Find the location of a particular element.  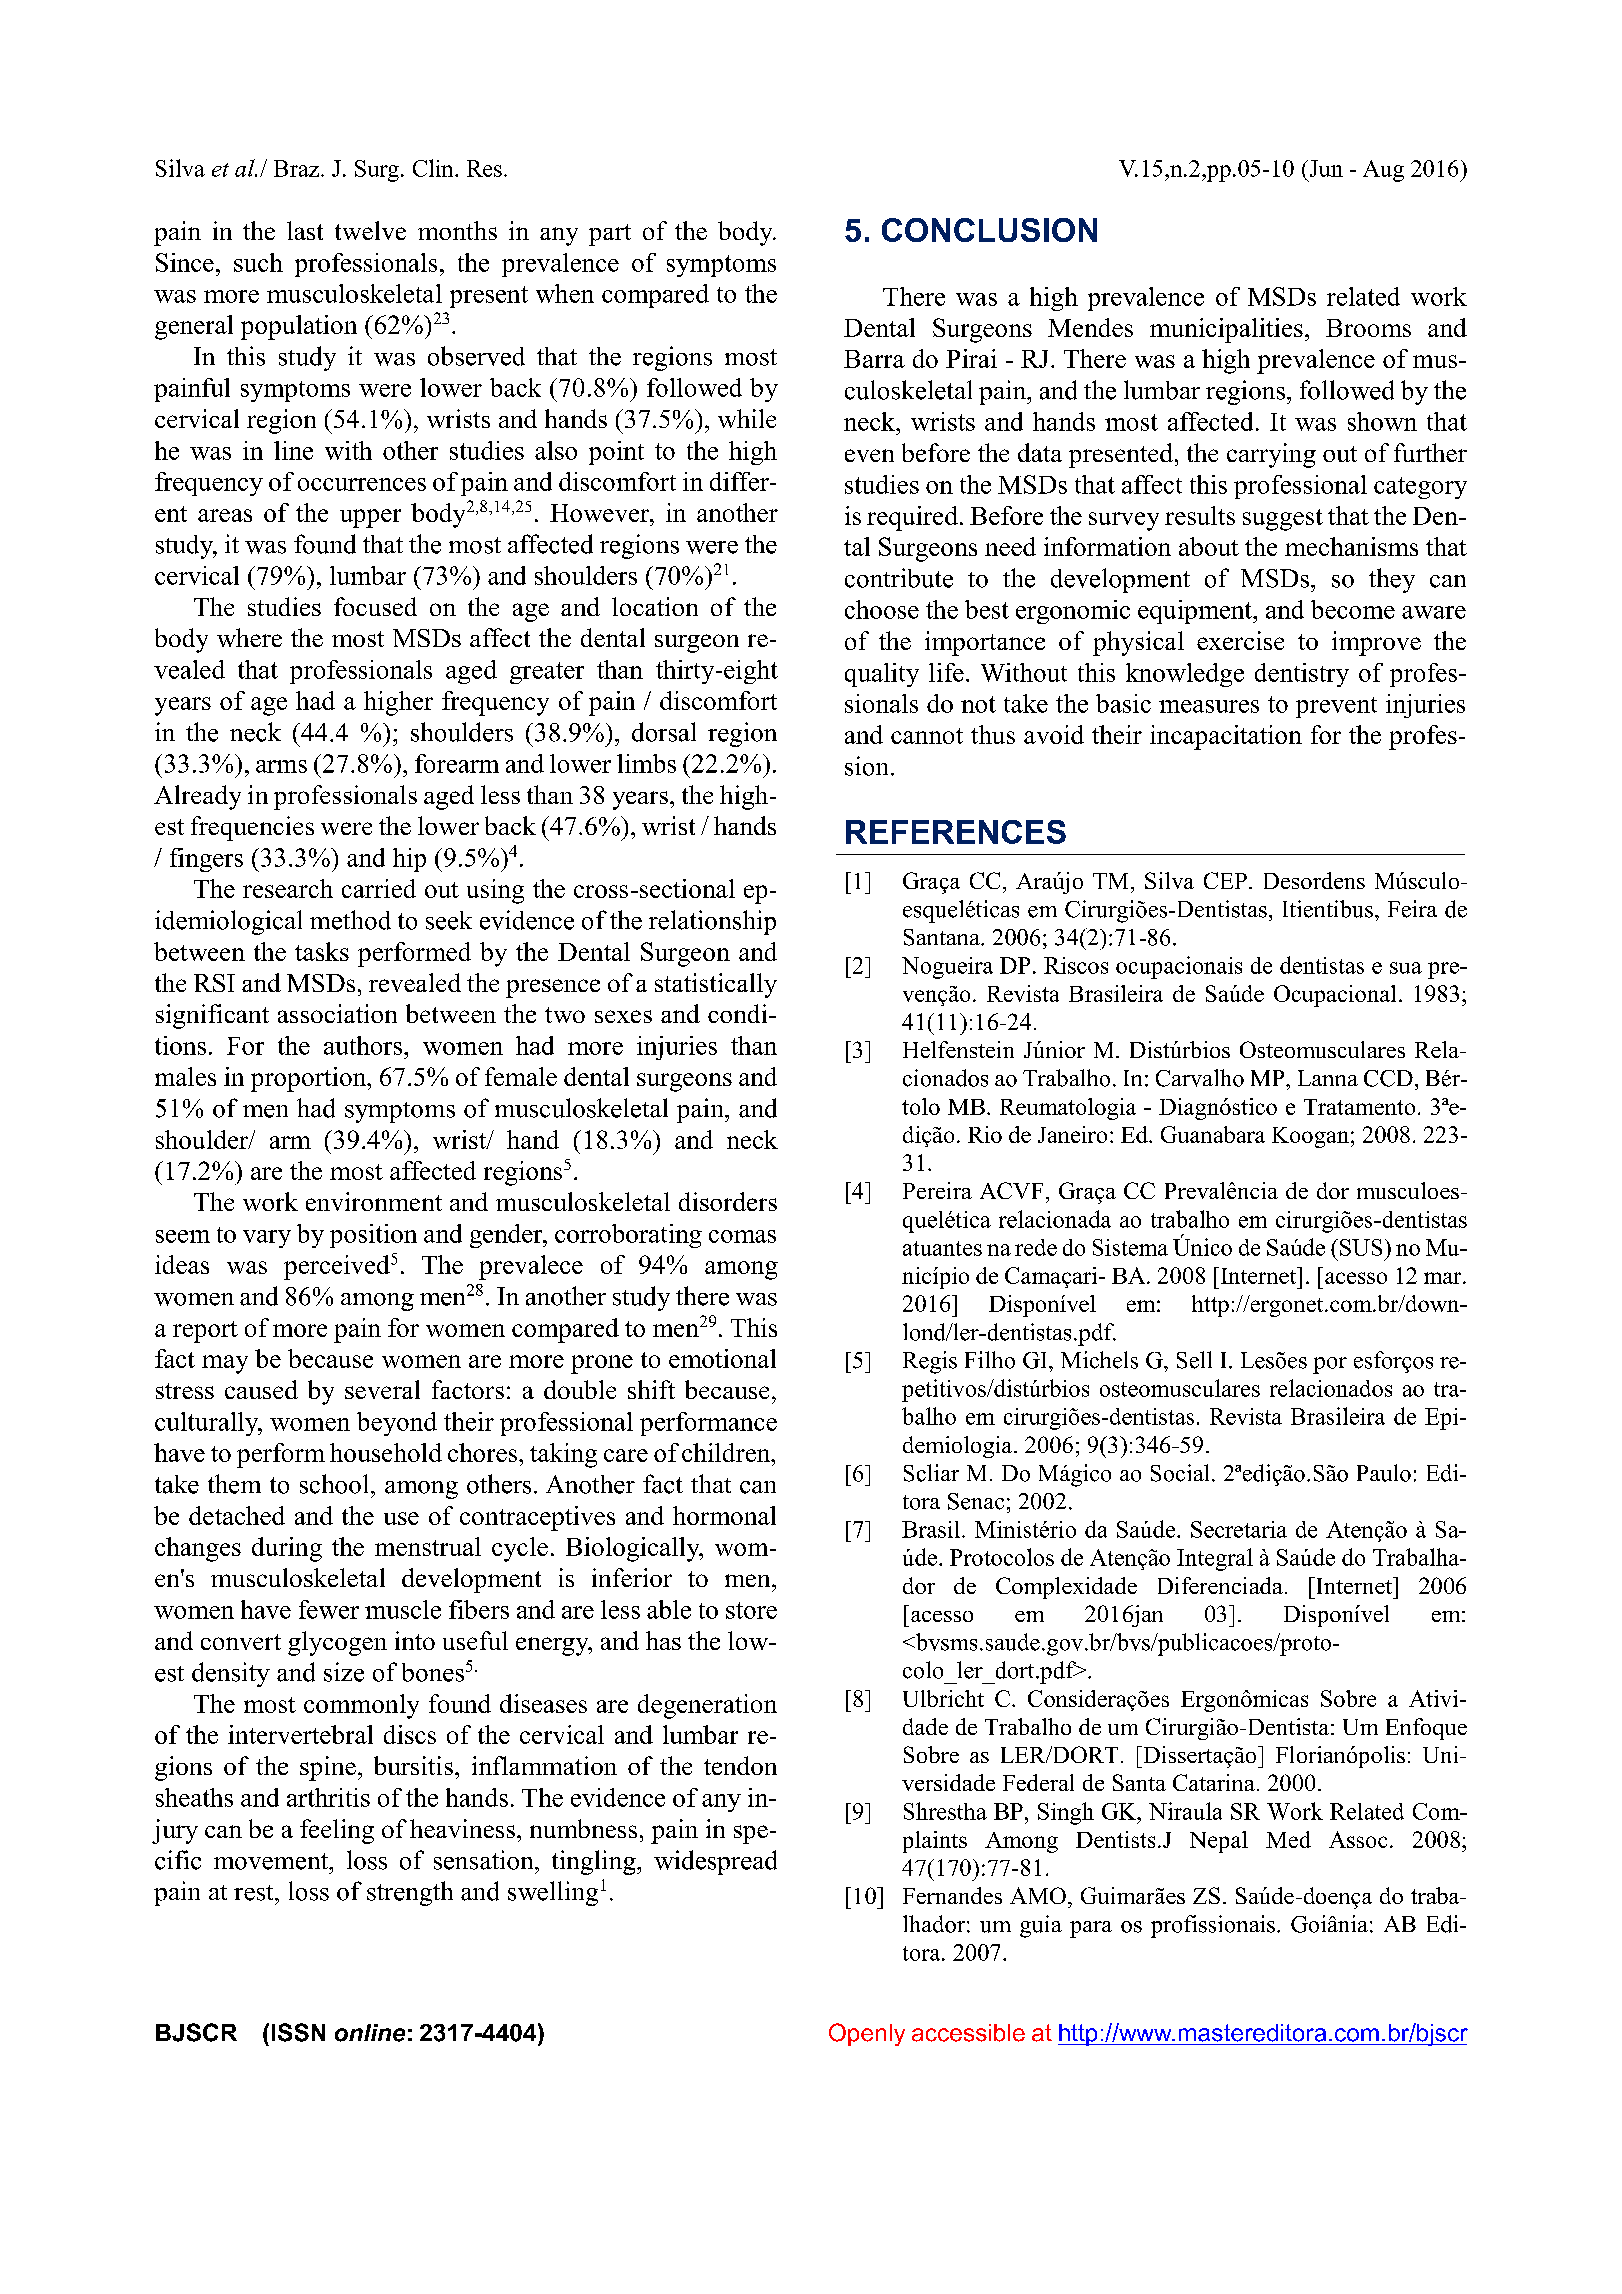

ISSN is located at coordinates (298, 2032).
